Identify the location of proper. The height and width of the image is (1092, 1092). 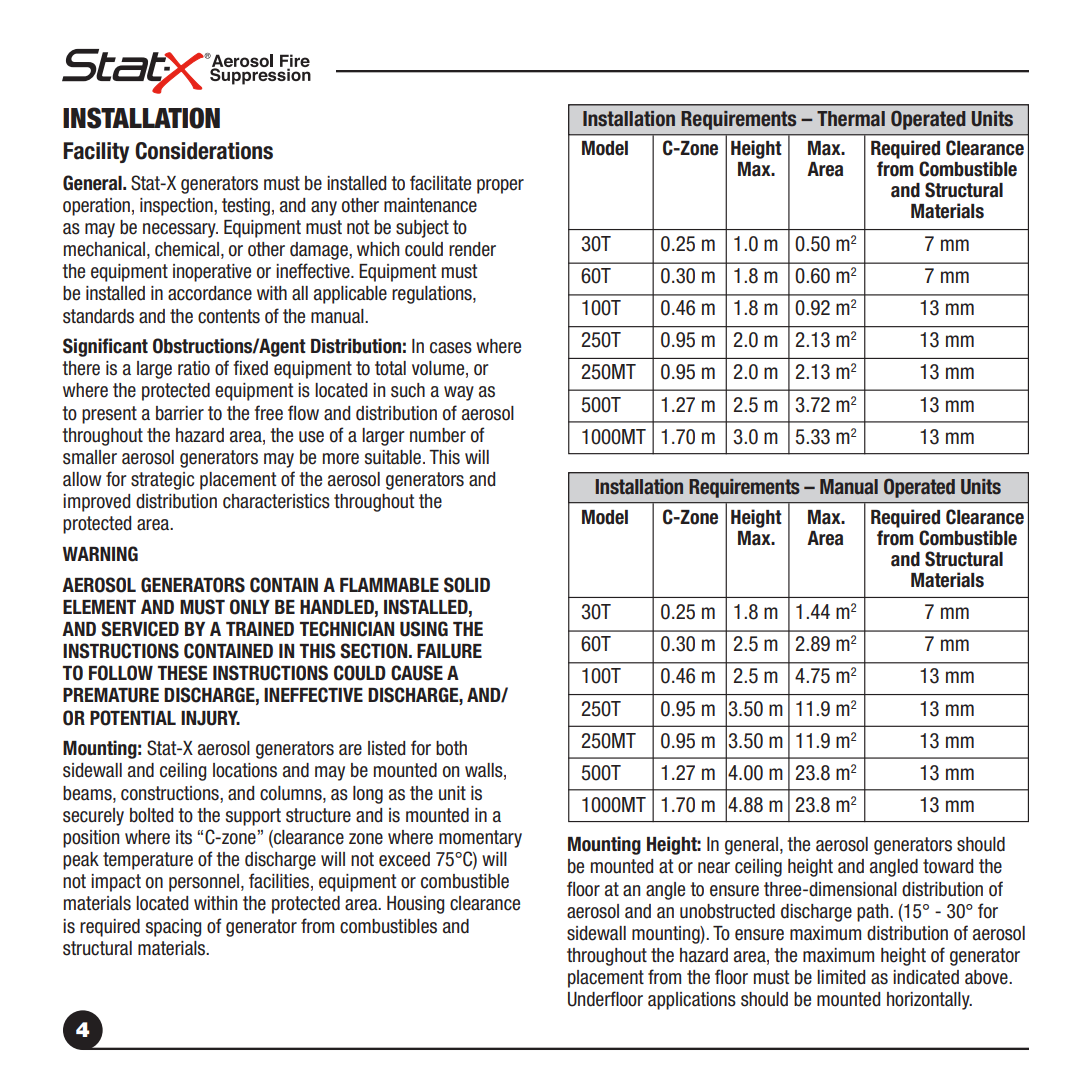
(500, 186).
